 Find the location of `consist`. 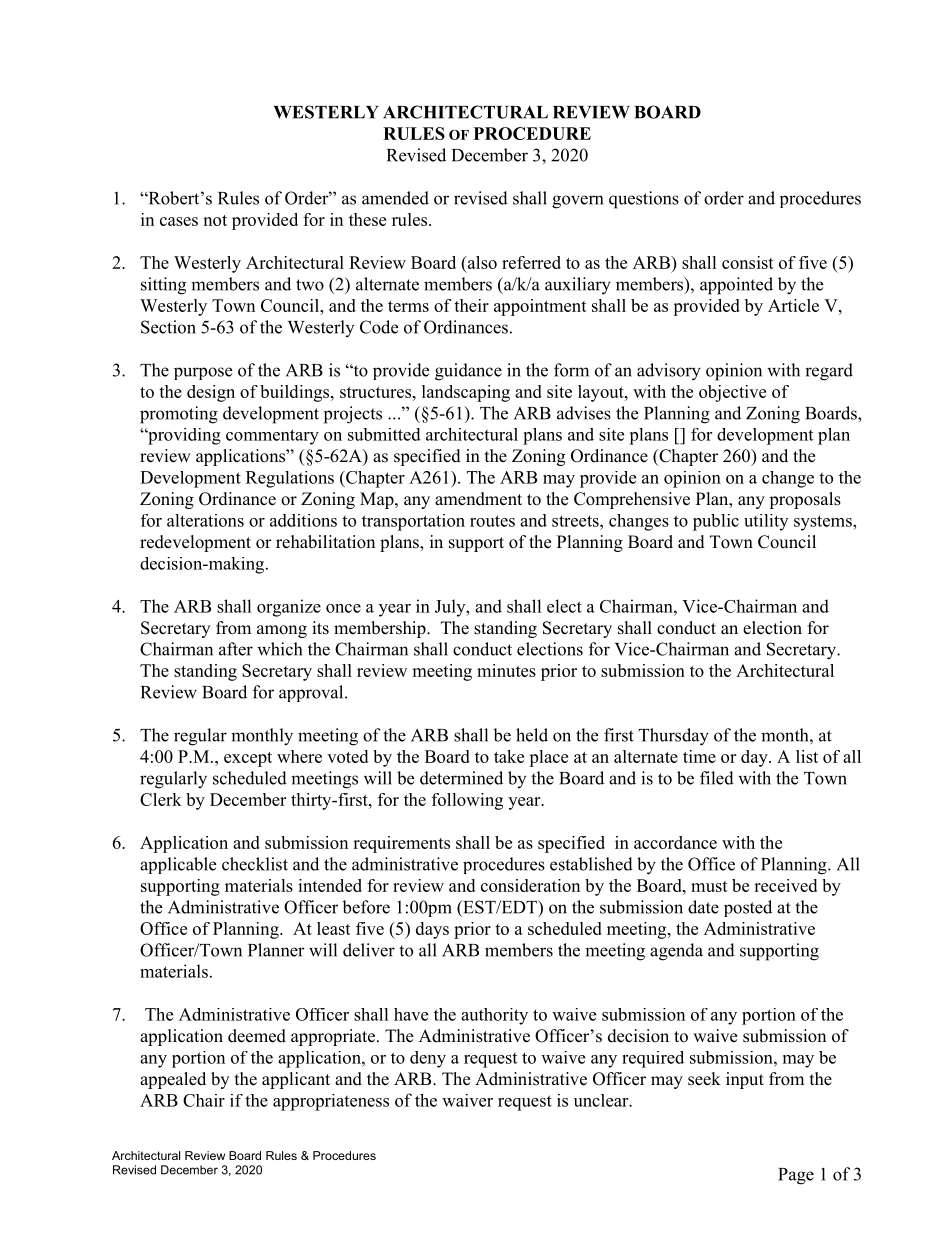

consist is located at coordinates (748, 262).
